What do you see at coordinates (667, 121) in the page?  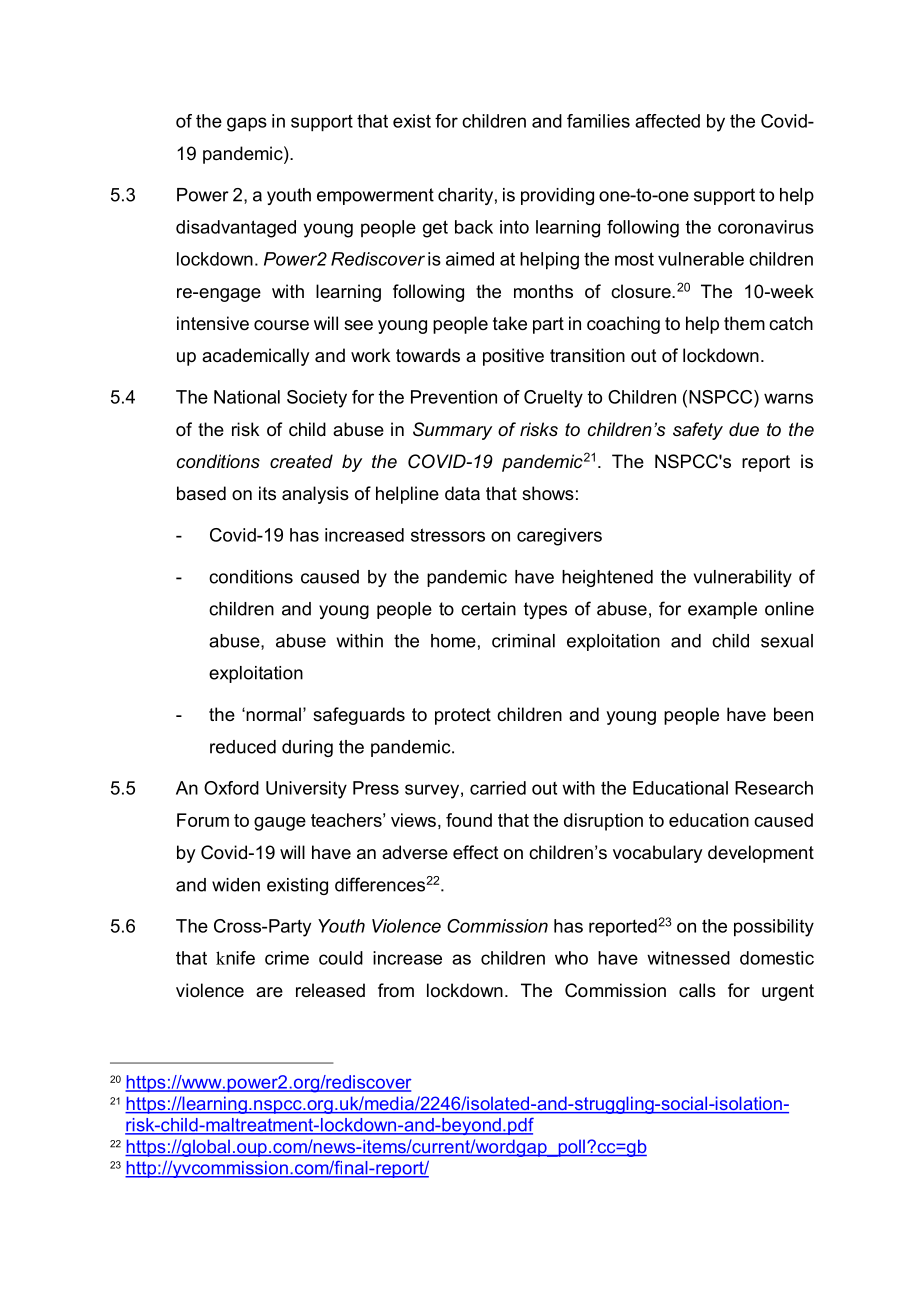 I see `affected` at bounding box center [667, 121].
